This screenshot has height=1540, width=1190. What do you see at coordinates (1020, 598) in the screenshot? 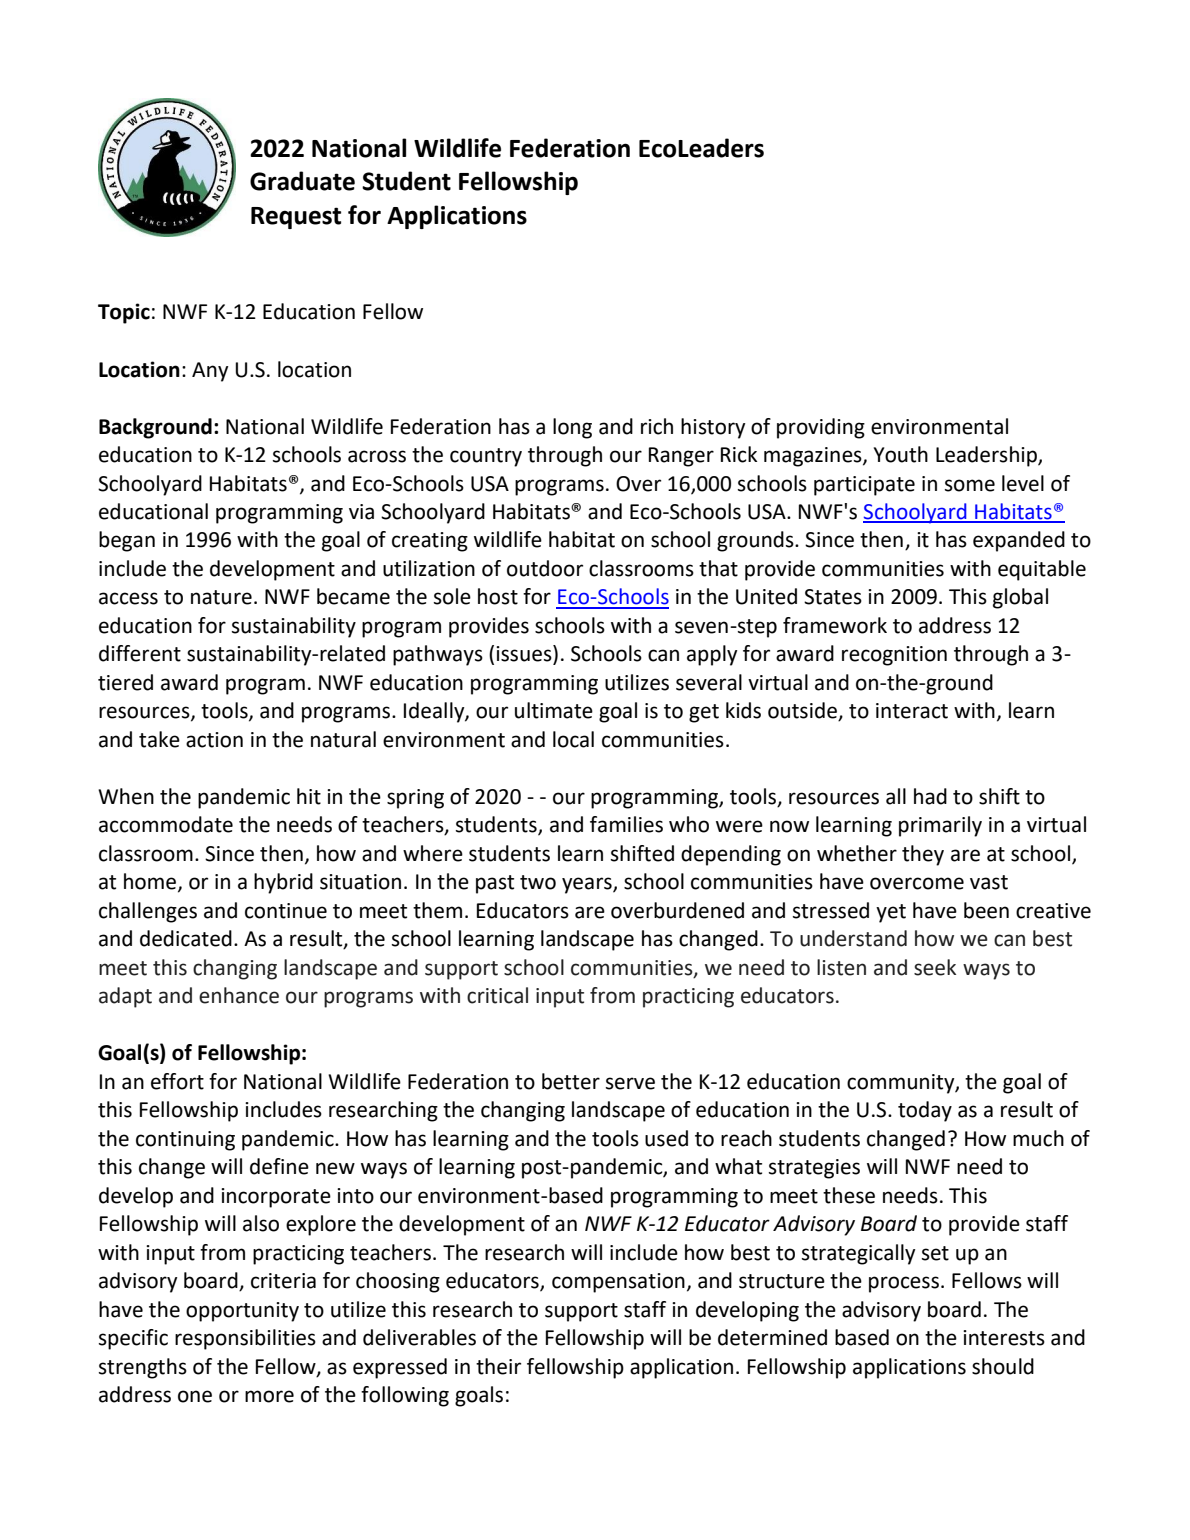
I see `global` at bounding box center [1020, 598].
